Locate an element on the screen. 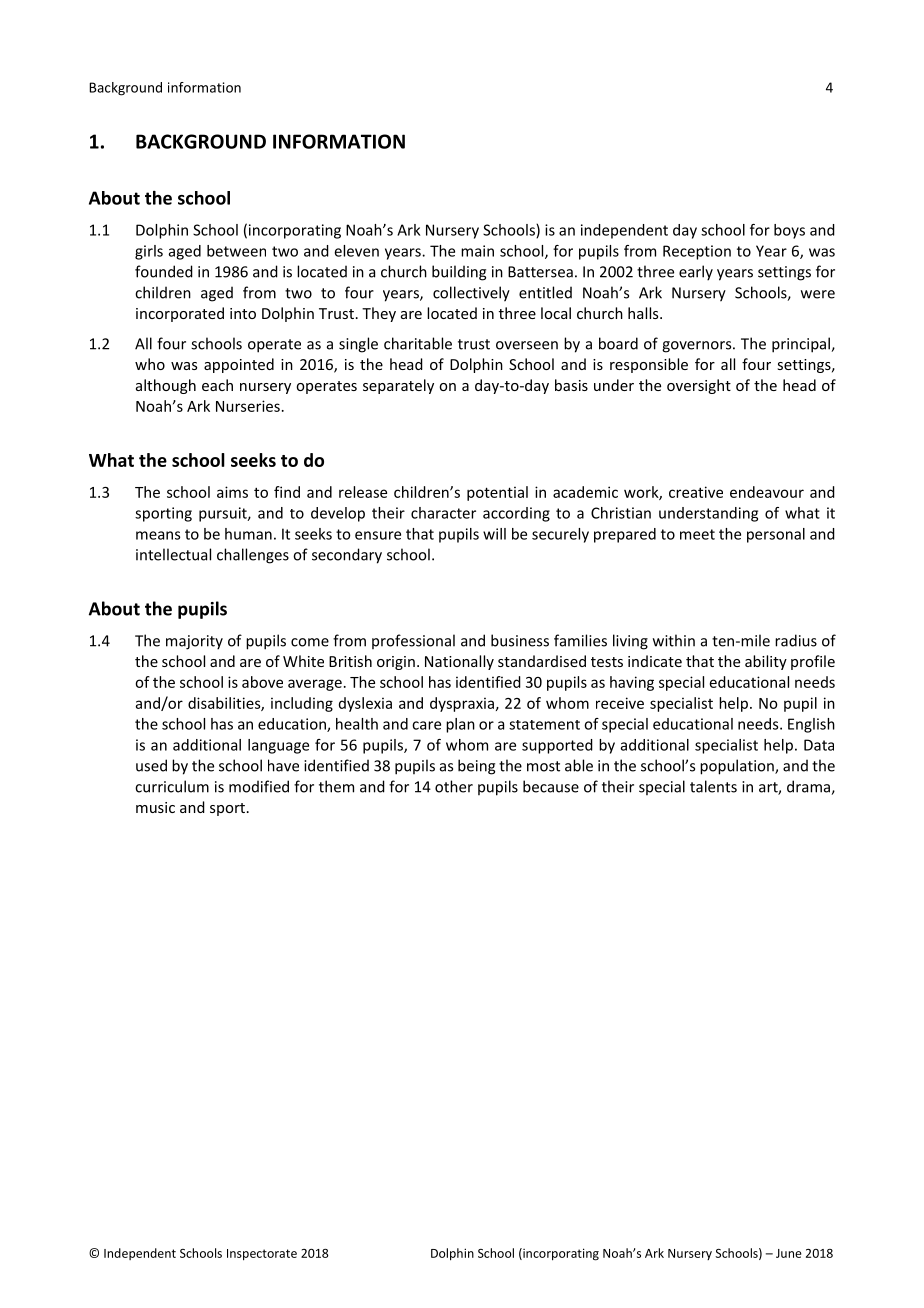 The height and width of the screenshot is (1308, 924). June is located at coordinates (789, 1253).
